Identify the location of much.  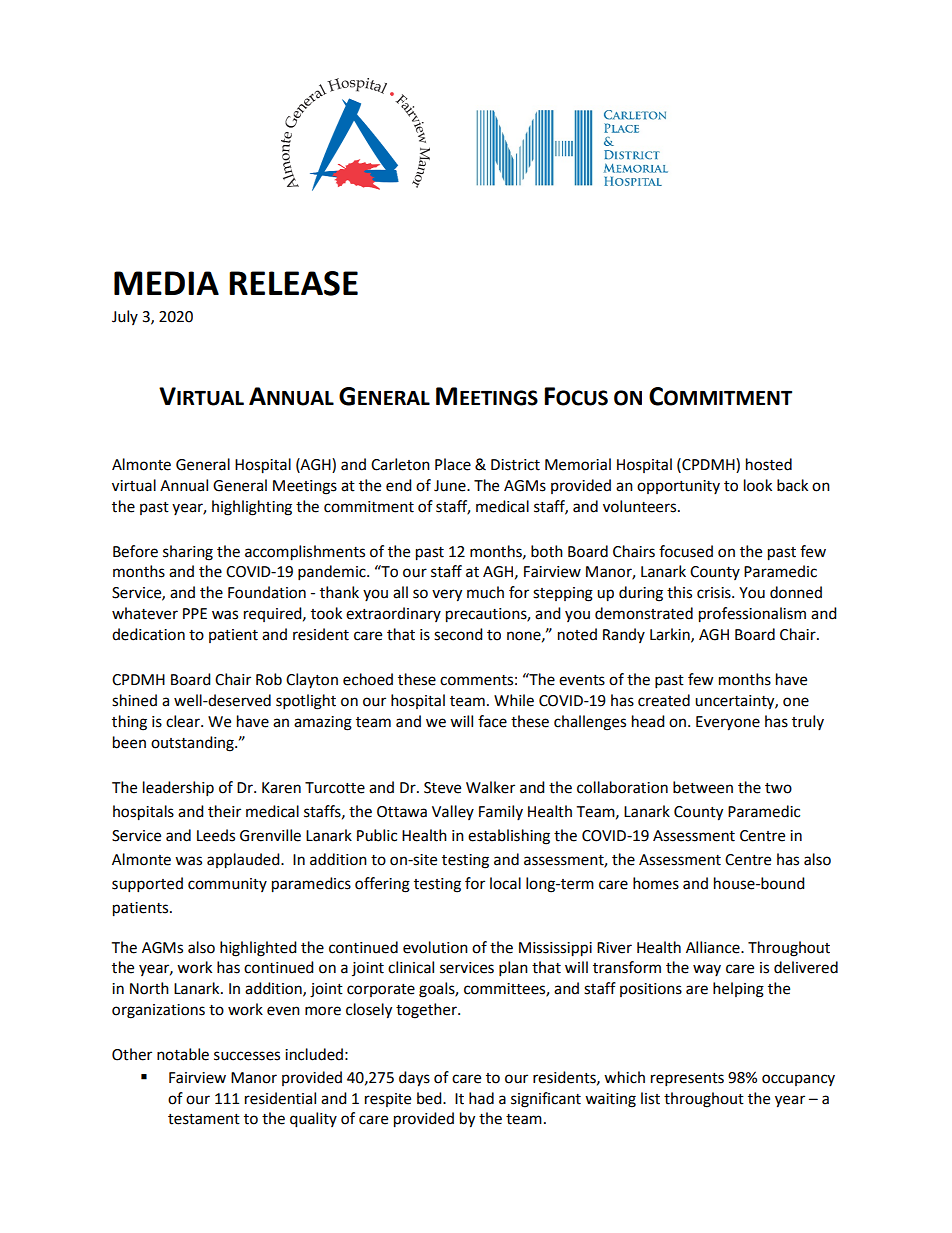
(485, 592).
